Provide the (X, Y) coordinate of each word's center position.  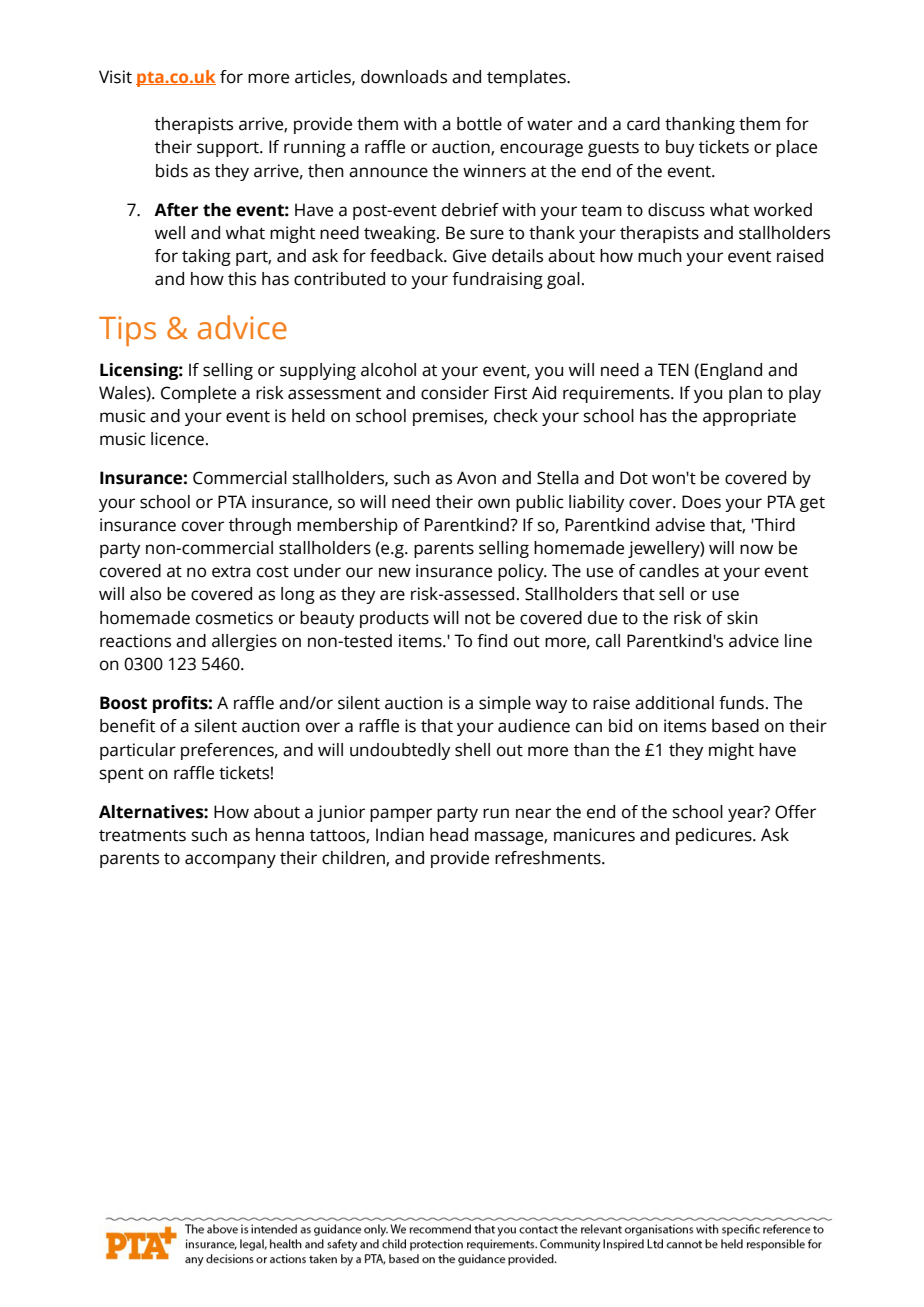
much (660, 256)
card (643, 124)
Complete (198, 394)
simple (505, 704)
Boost (123, 703)
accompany (230, 861)
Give (469, 256)
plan (745, 394)
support (229, 149)
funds (741, 703)
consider (455, 393)
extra (231, 572)
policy (522, 572)
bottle (479, 124)
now (756, 549)
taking (206, 257)
